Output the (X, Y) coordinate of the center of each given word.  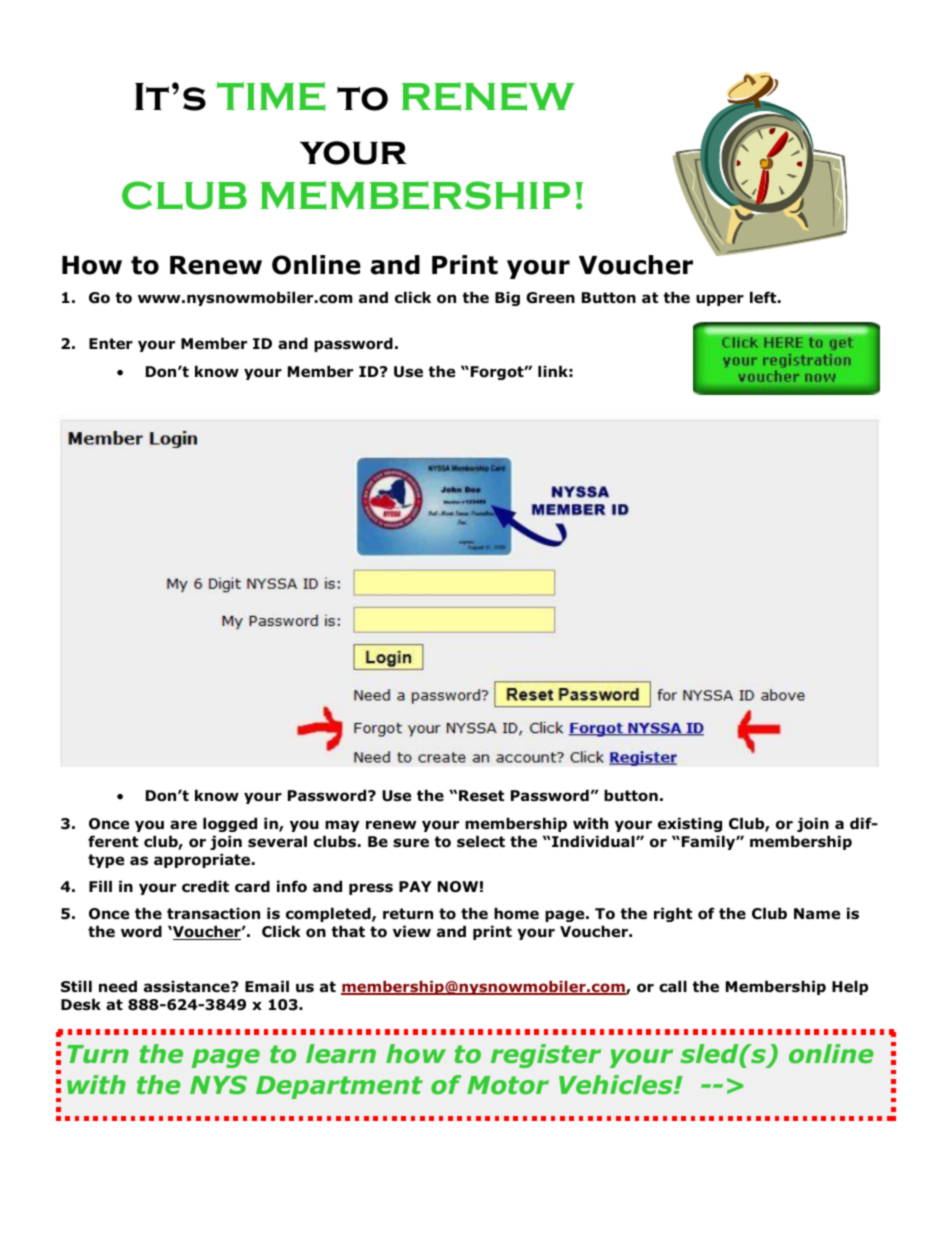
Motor (508, 1085)
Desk (81, 1004)
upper (720, 300)
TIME (271, 96)
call (673, 986)
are (183, 824)
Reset (481, 796)
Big (507, 298)
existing (690, 824)
